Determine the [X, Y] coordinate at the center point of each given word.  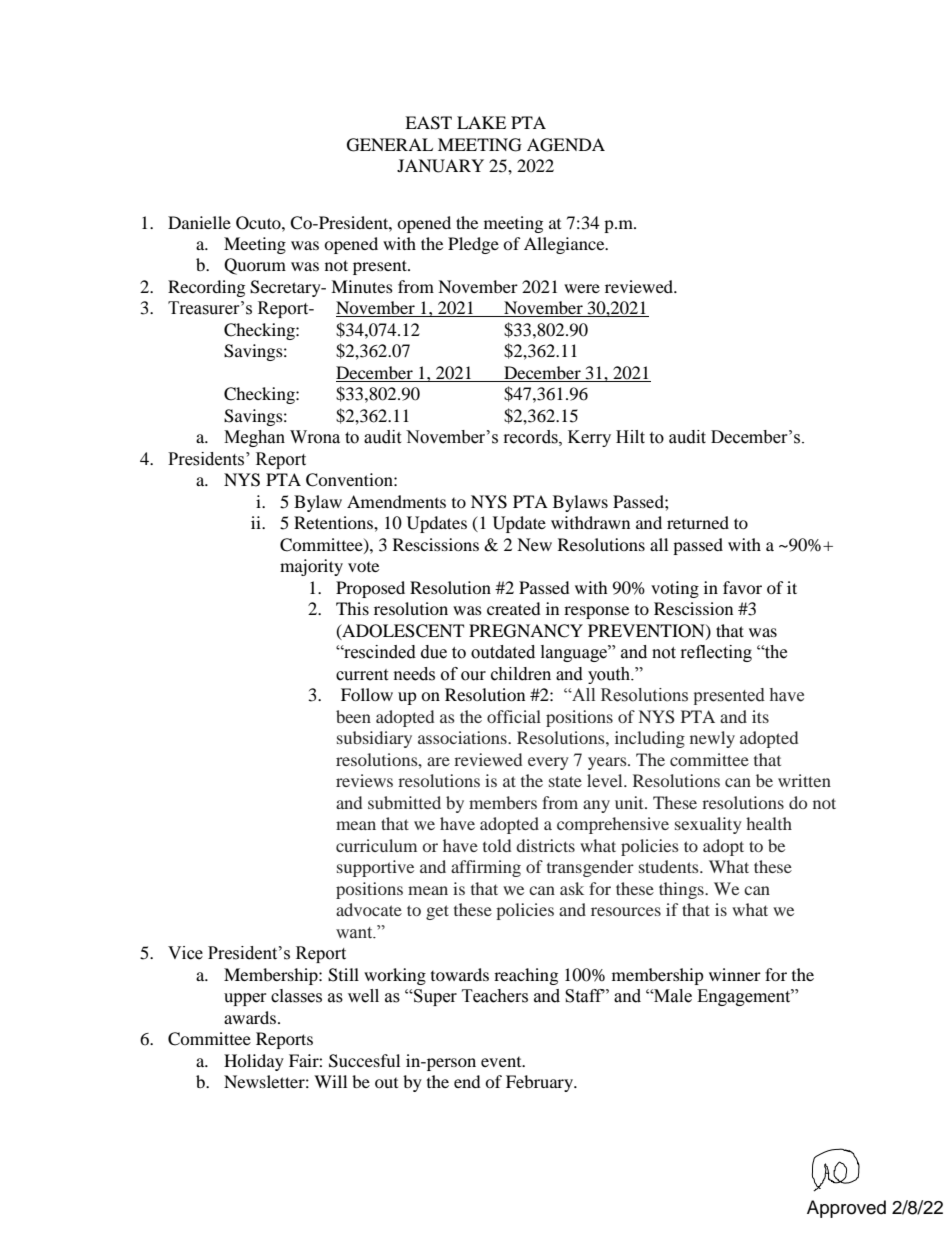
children [521, 674]
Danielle [199, 222]
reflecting [716, 653]
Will [330, 1081]
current [362, 675]
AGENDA [566, 145]
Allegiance [565, 245]
